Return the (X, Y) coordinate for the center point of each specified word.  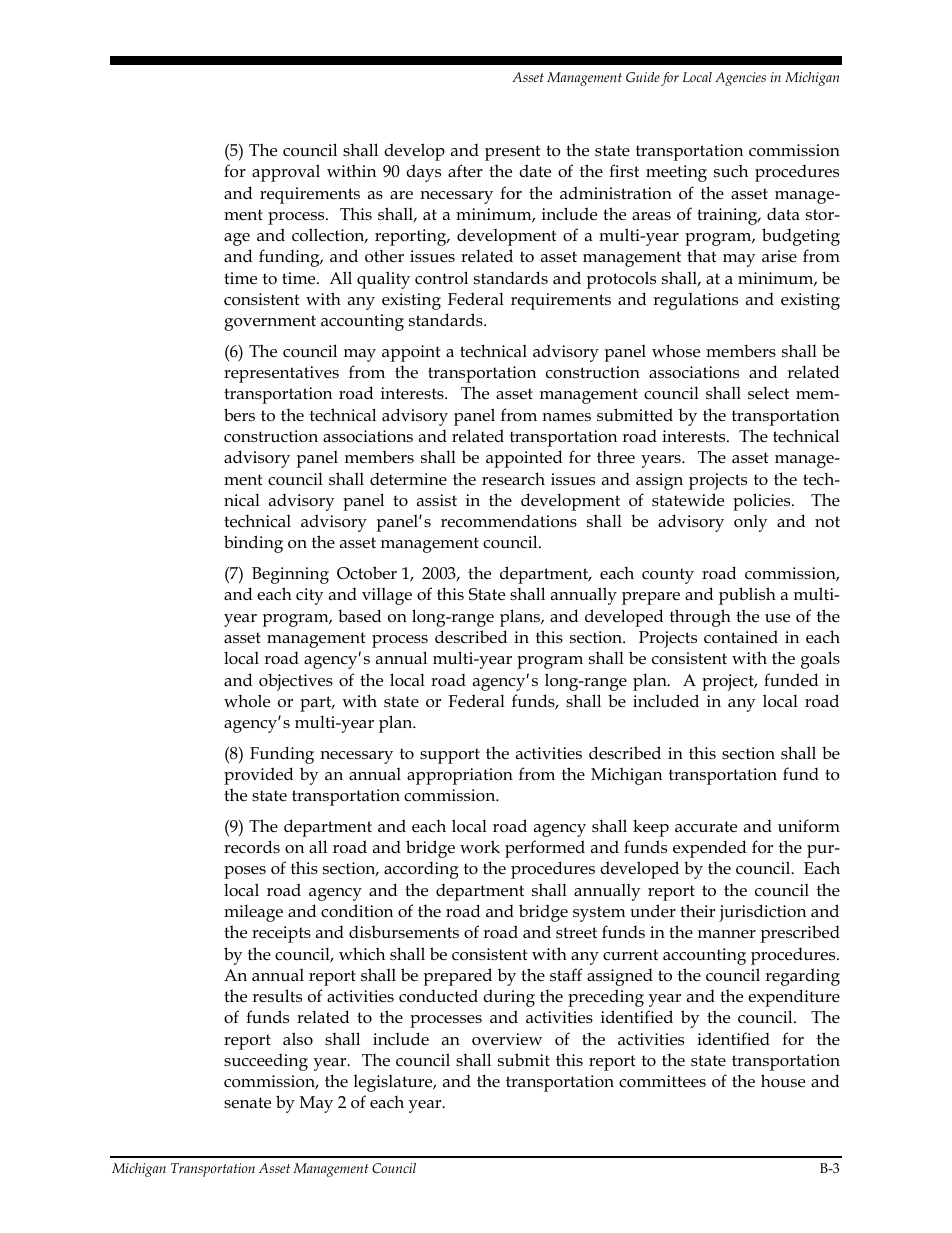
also (298, 1038)
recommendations (509, 521)
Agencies (740, 79)
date (535, 171)
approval (286, 173)
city (310, 596)
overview (507, 1039)
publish (747, 596)
